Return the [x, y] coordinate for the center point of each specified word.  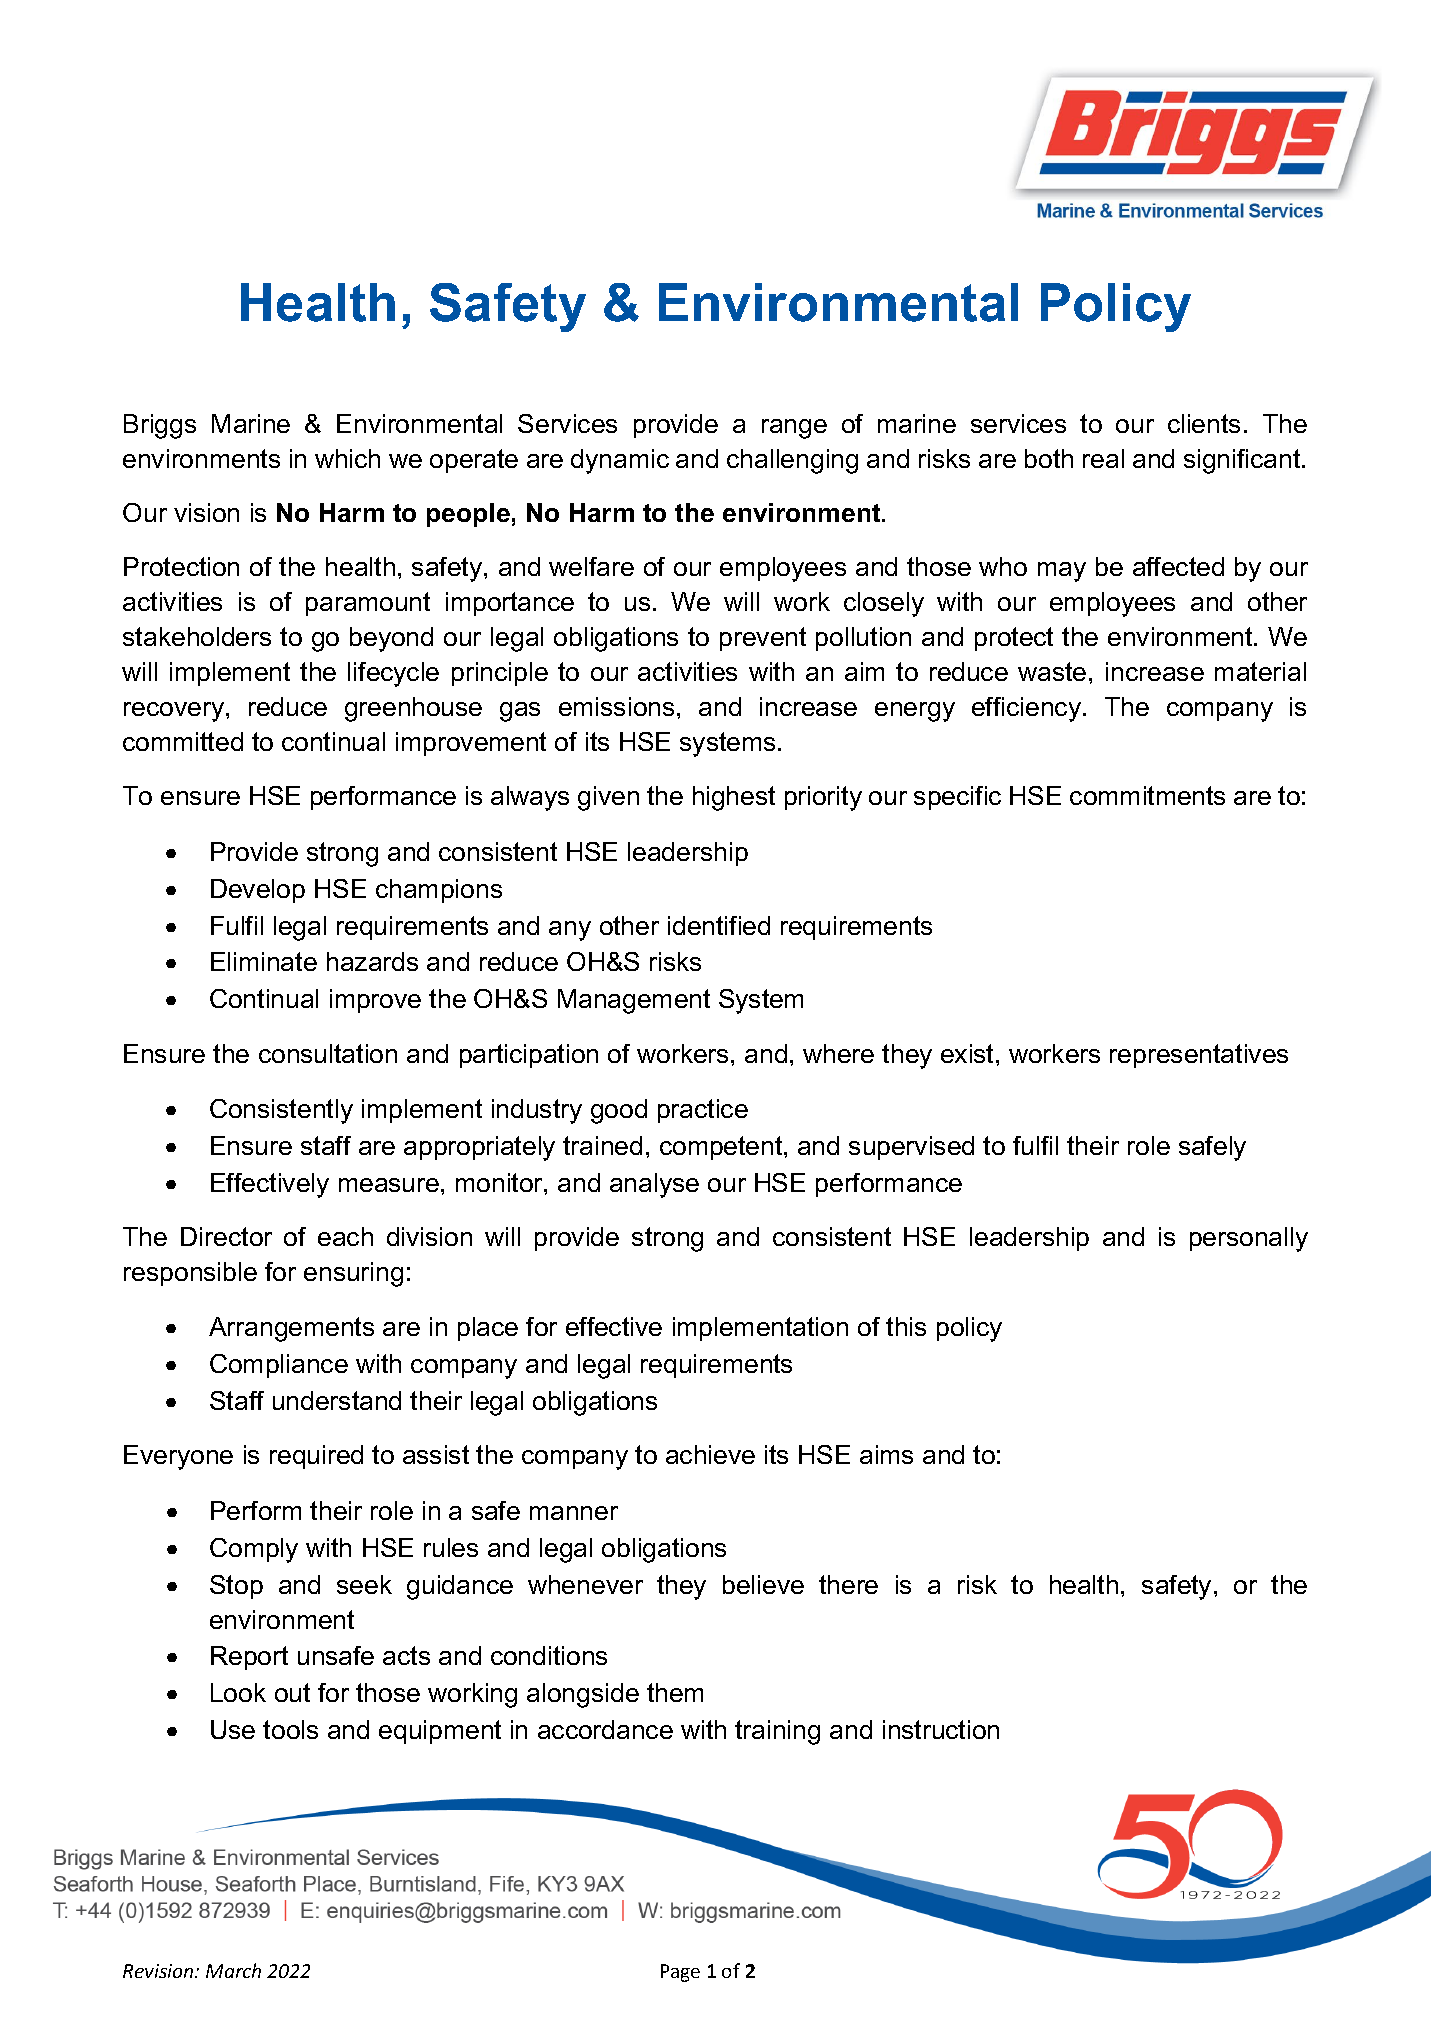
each [345, 1236]
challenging [792, 461]
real [1103, 458]
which [347, 458]
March [233, 1970]
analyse [654, 1185]
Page [680, 1973]
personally [1249, 1239]
